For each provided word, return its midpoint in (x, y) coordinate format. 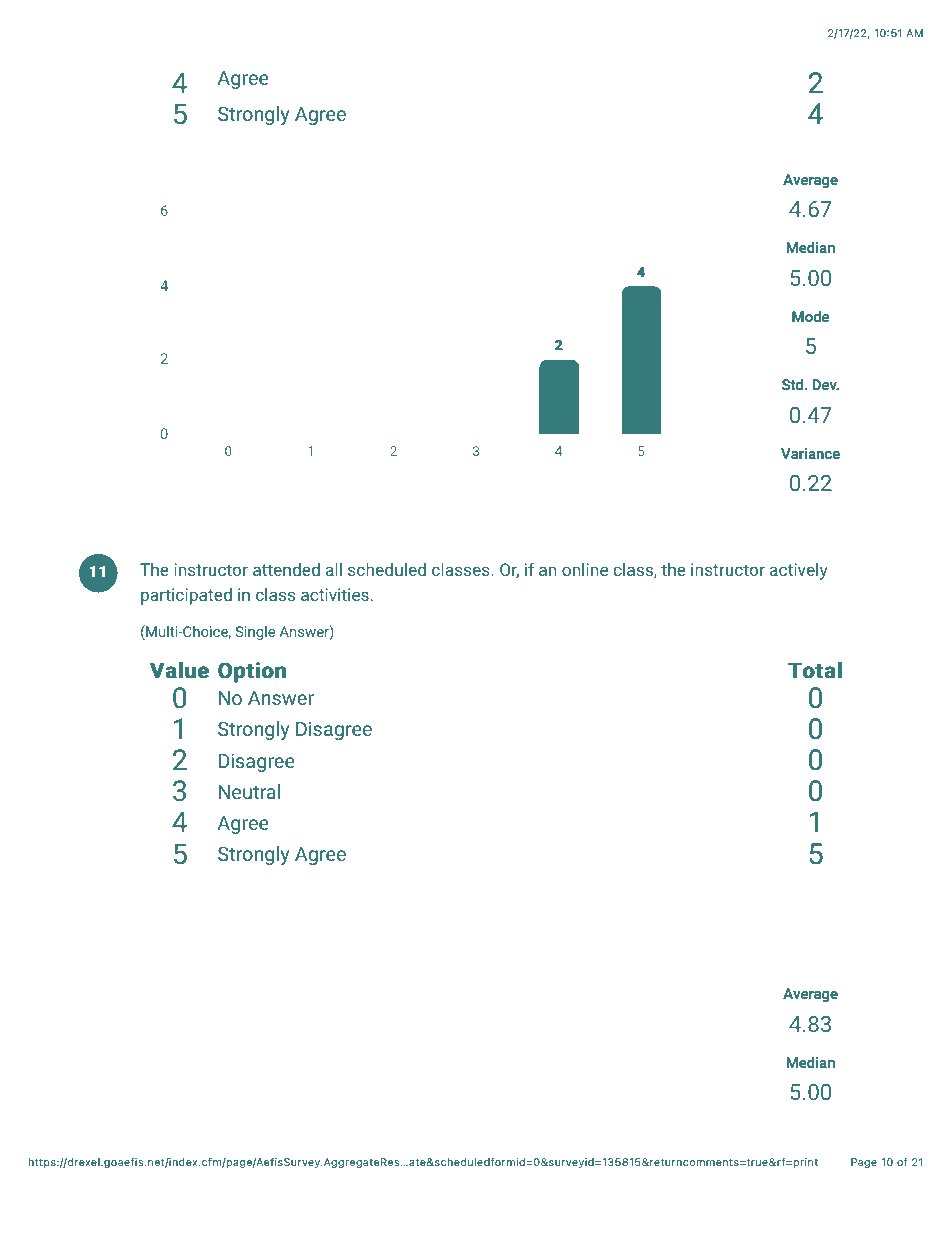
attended (286, 569)
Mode (810, 316)
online (585, 569)
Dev (826, 384)
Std (794, 384)
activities (335, 594)
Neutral (249, 791)
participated (186, 596)
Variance (810, 453)
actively (799, 571)
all (334, 569)
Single (255, 633)
